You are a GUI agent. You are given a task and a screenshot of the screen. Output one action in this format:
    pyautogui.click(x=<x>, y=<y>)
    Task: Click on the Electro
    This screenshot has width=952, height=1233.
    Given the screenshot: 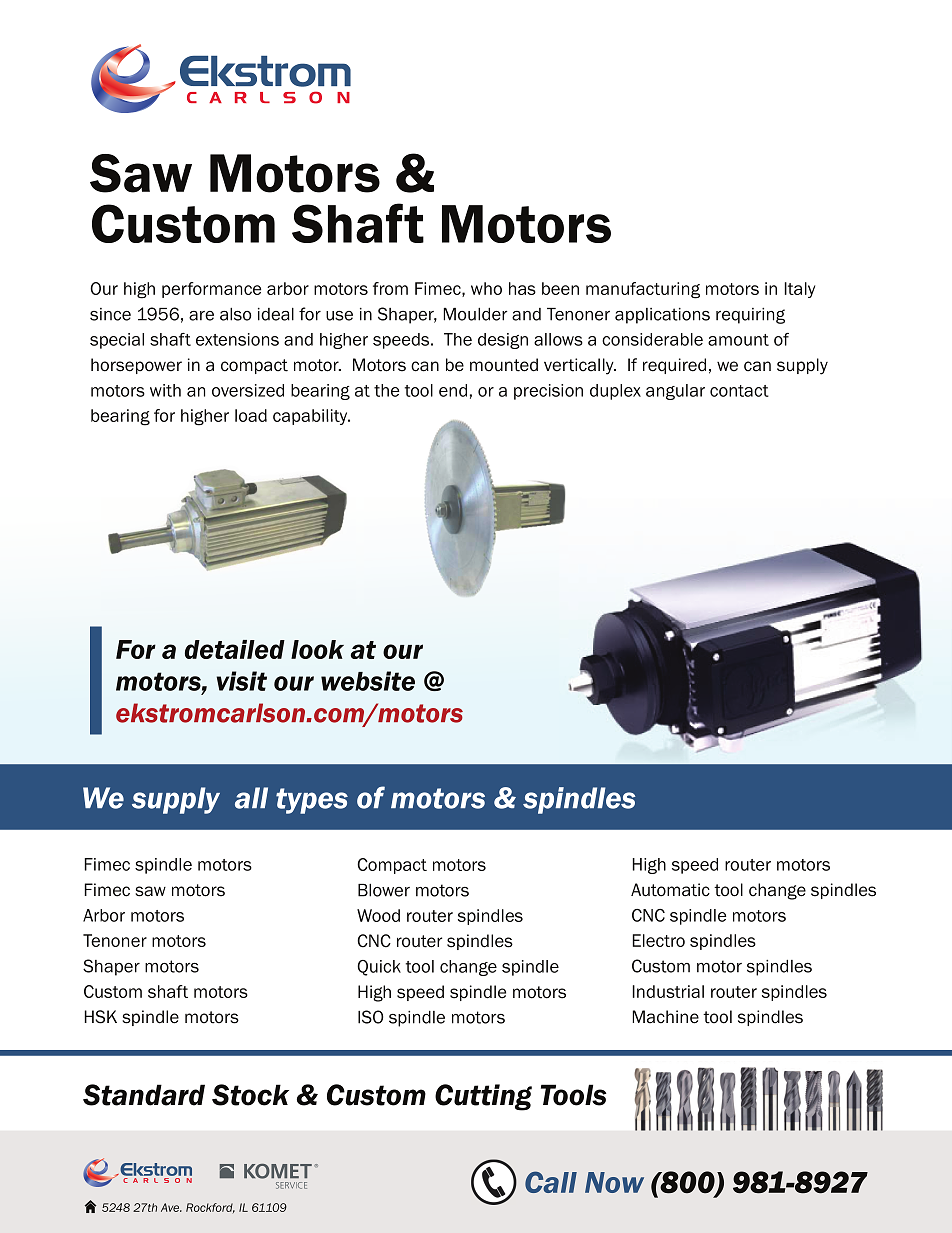 What is the action you would take?
    pyautogui.click(x=658, y=940)
